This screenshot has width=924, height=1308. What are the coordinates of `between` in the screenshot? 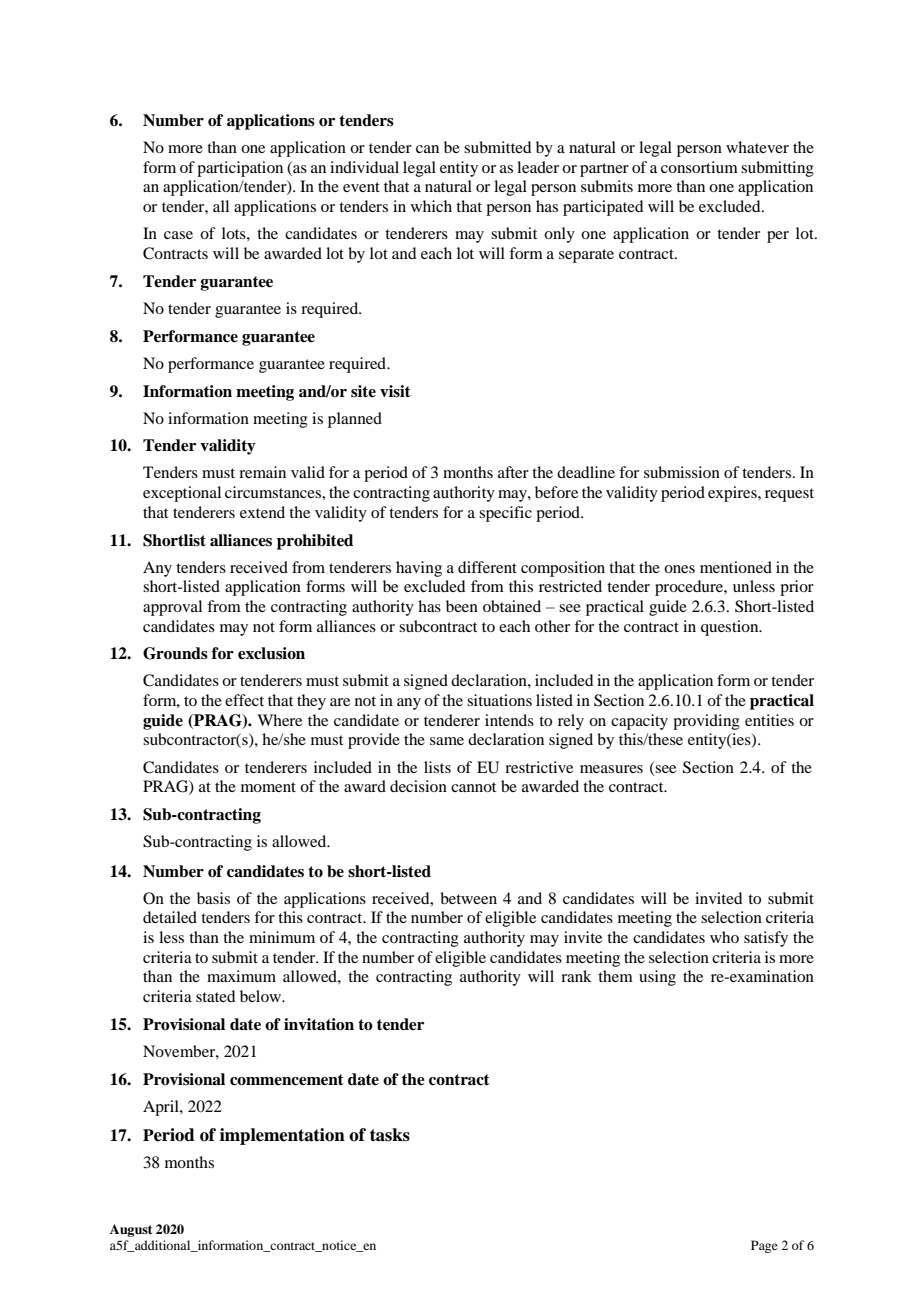 It's located at (468, 898).
